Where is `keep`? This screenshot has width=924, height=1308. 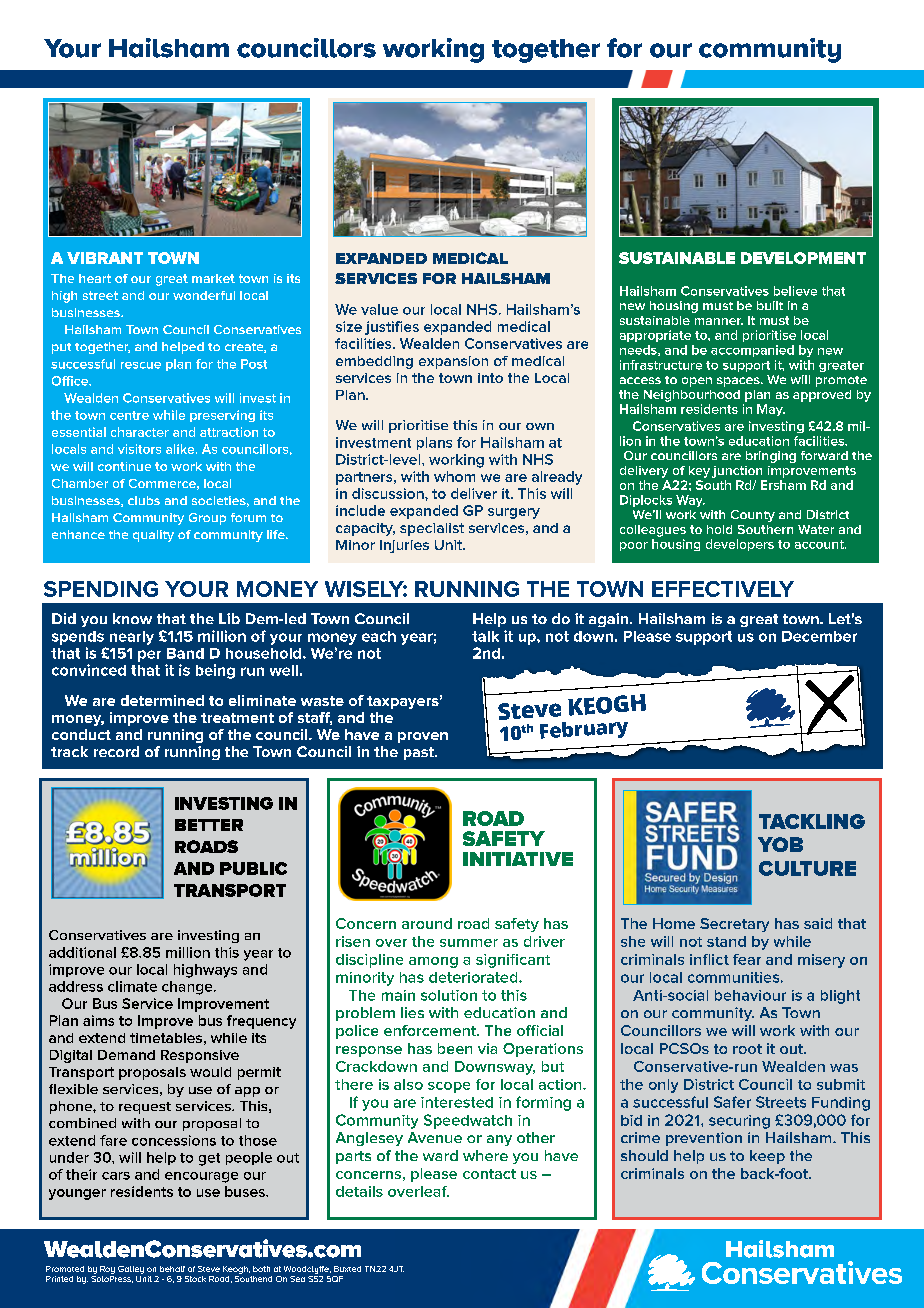 keep is located at coordinates (767, 1157).
